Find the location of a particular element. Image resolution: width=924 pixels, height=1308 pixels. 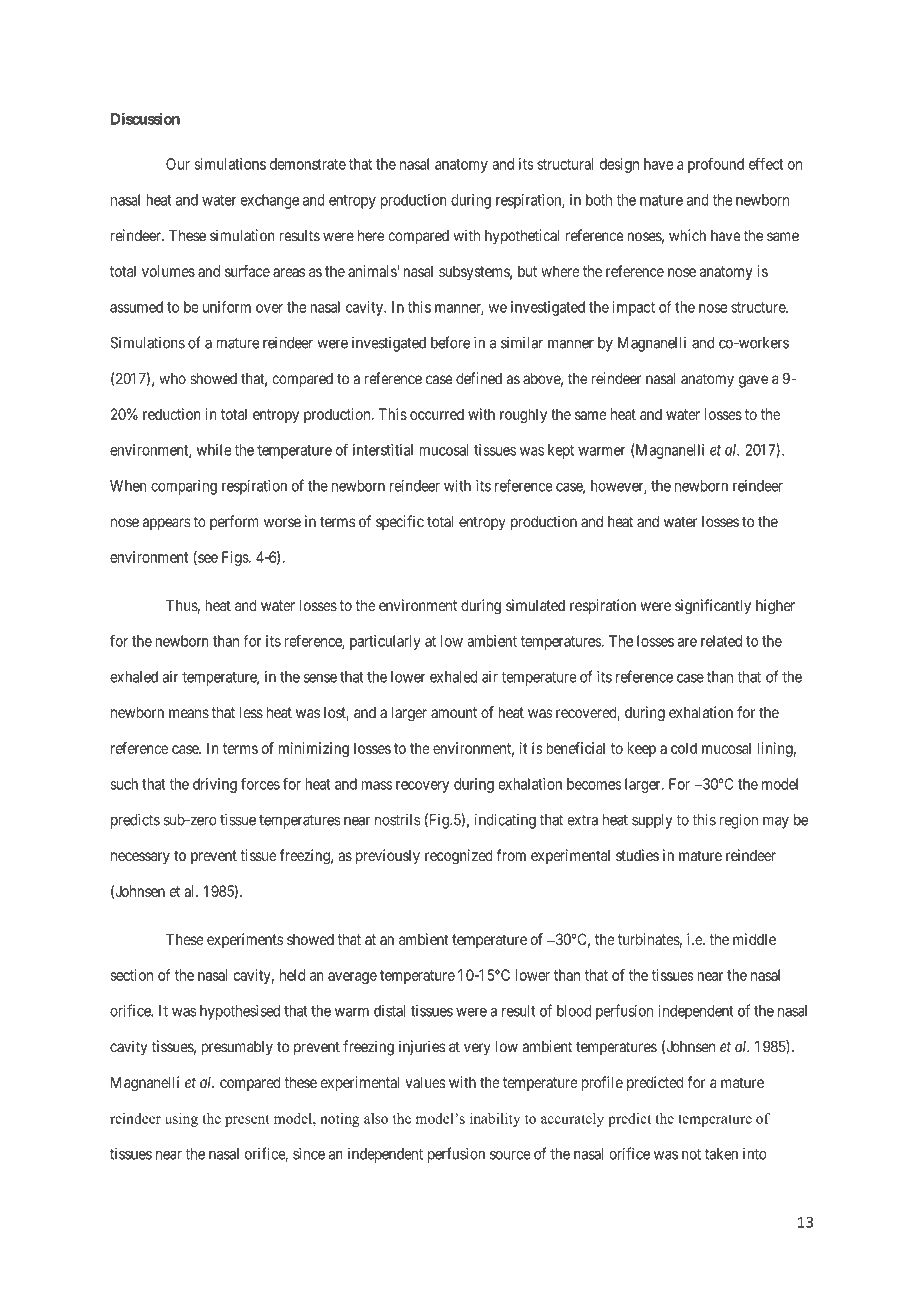

region is located at coordinates (739, 821).
